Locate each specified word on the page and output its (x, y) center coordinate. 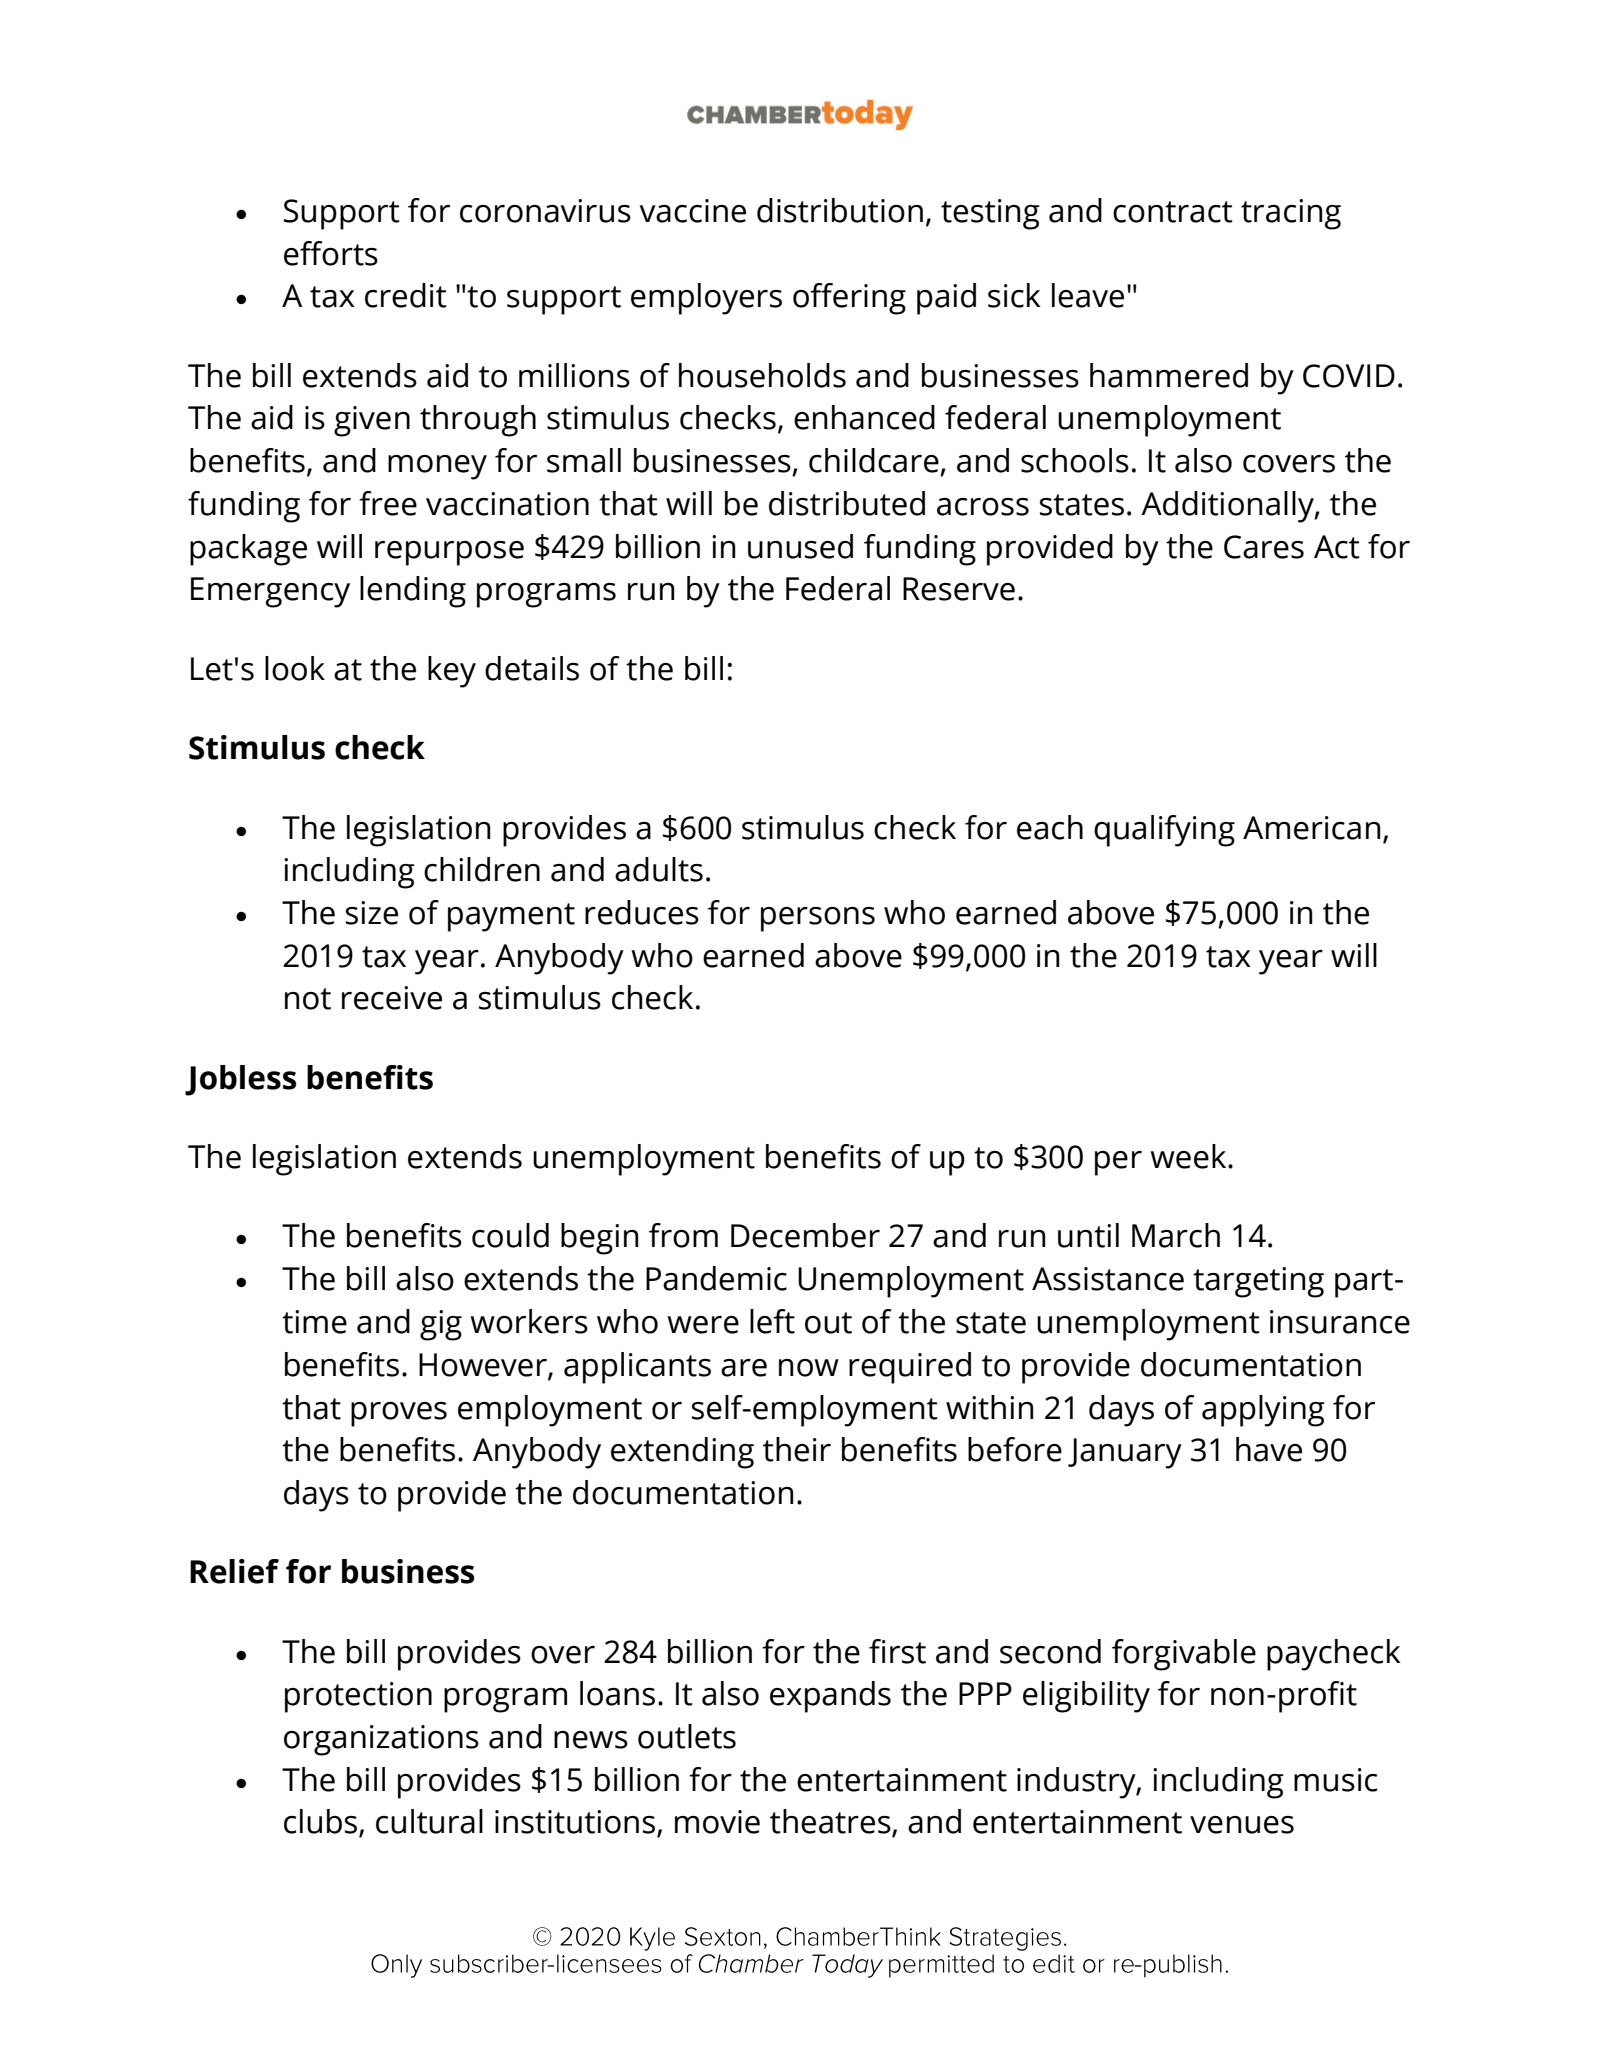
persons (818, 919)
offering (849, 299)
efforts (331, 253)
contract (1173, 212)
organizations (381, 1740)
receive (392, 998)
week (1189, 1156)
